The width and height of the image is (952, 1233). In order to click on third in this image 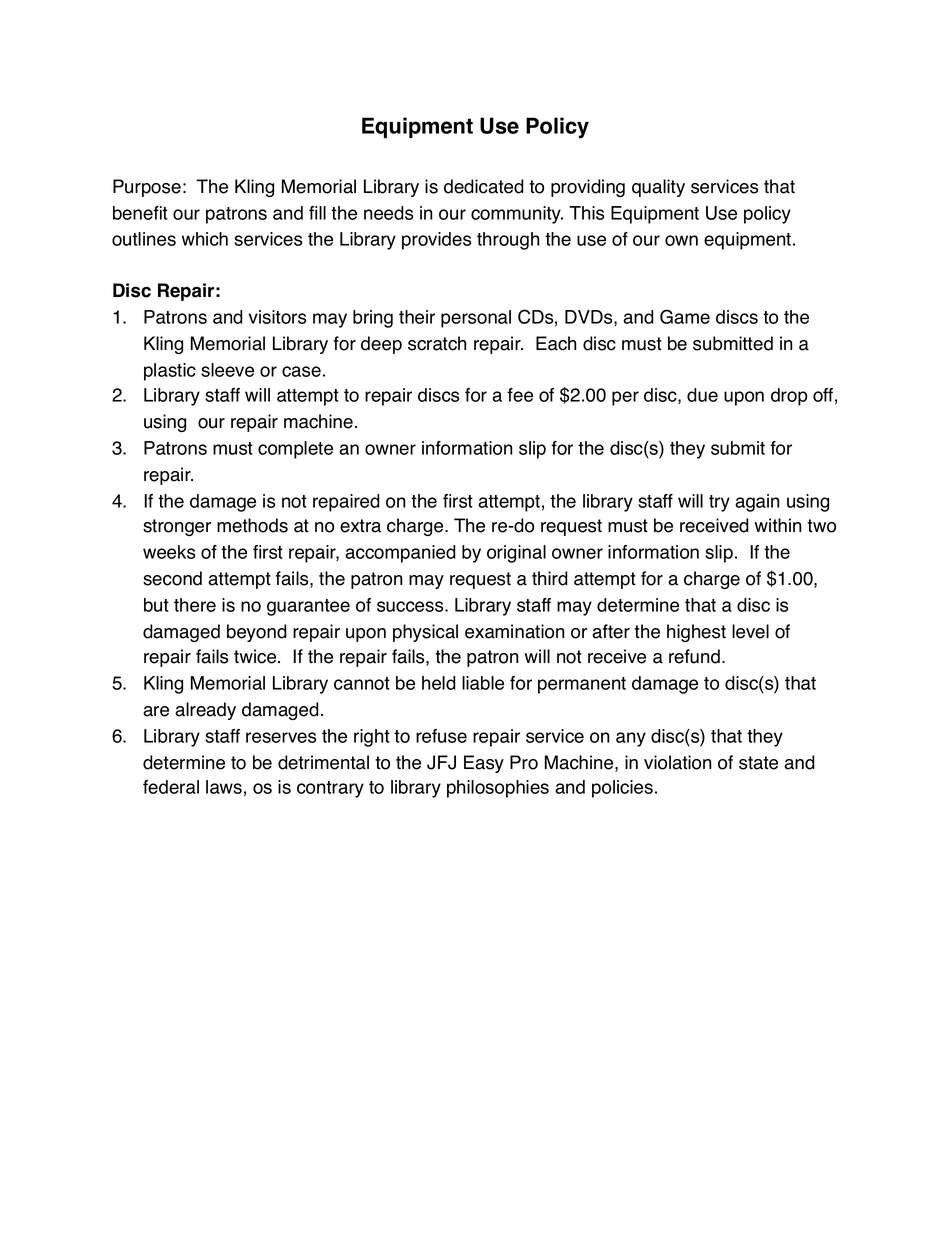, I will do `click(550, 578)`.
